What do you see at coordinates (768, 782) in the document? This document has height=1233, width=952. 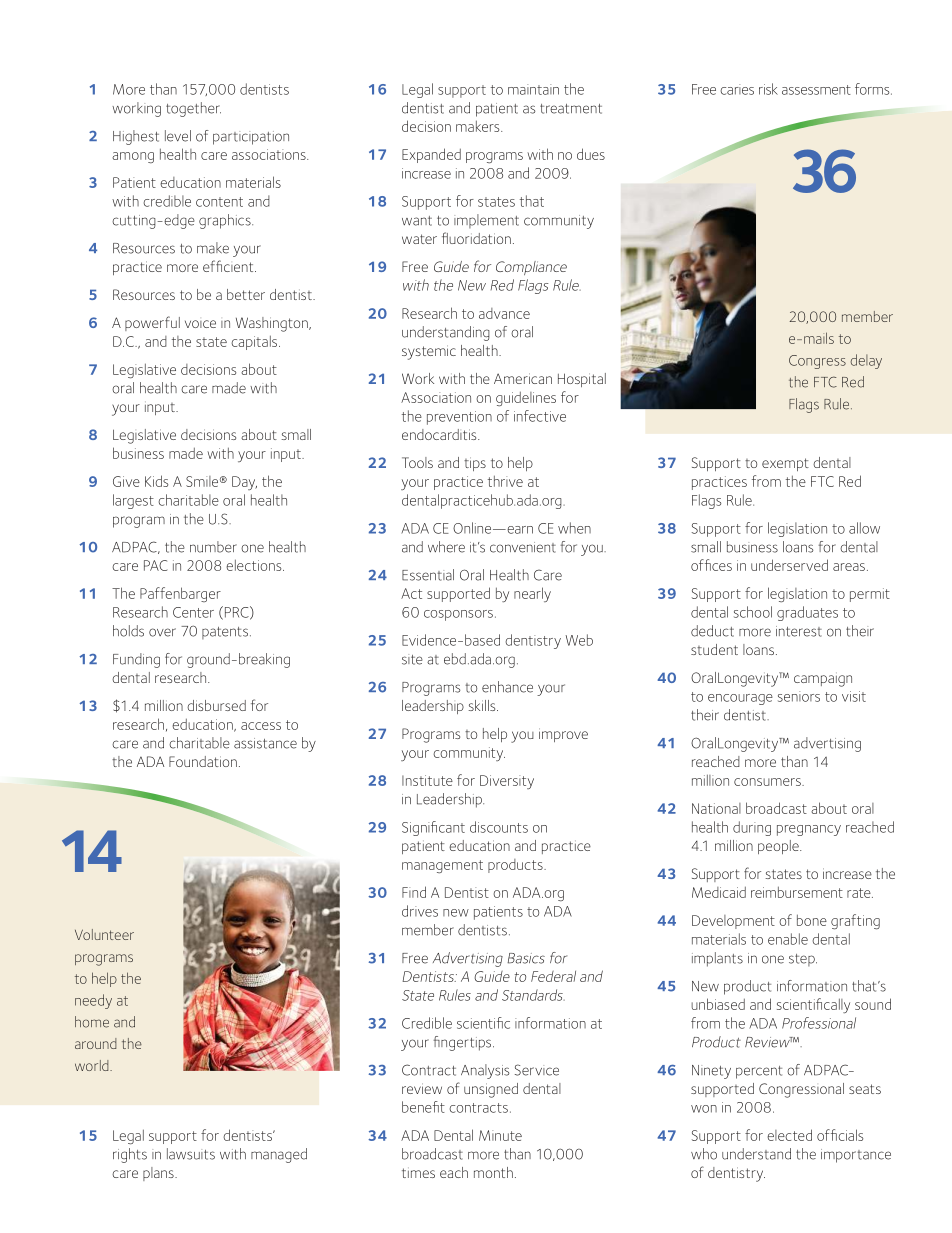 I see `consumers` at bounding box center [768, 782].
